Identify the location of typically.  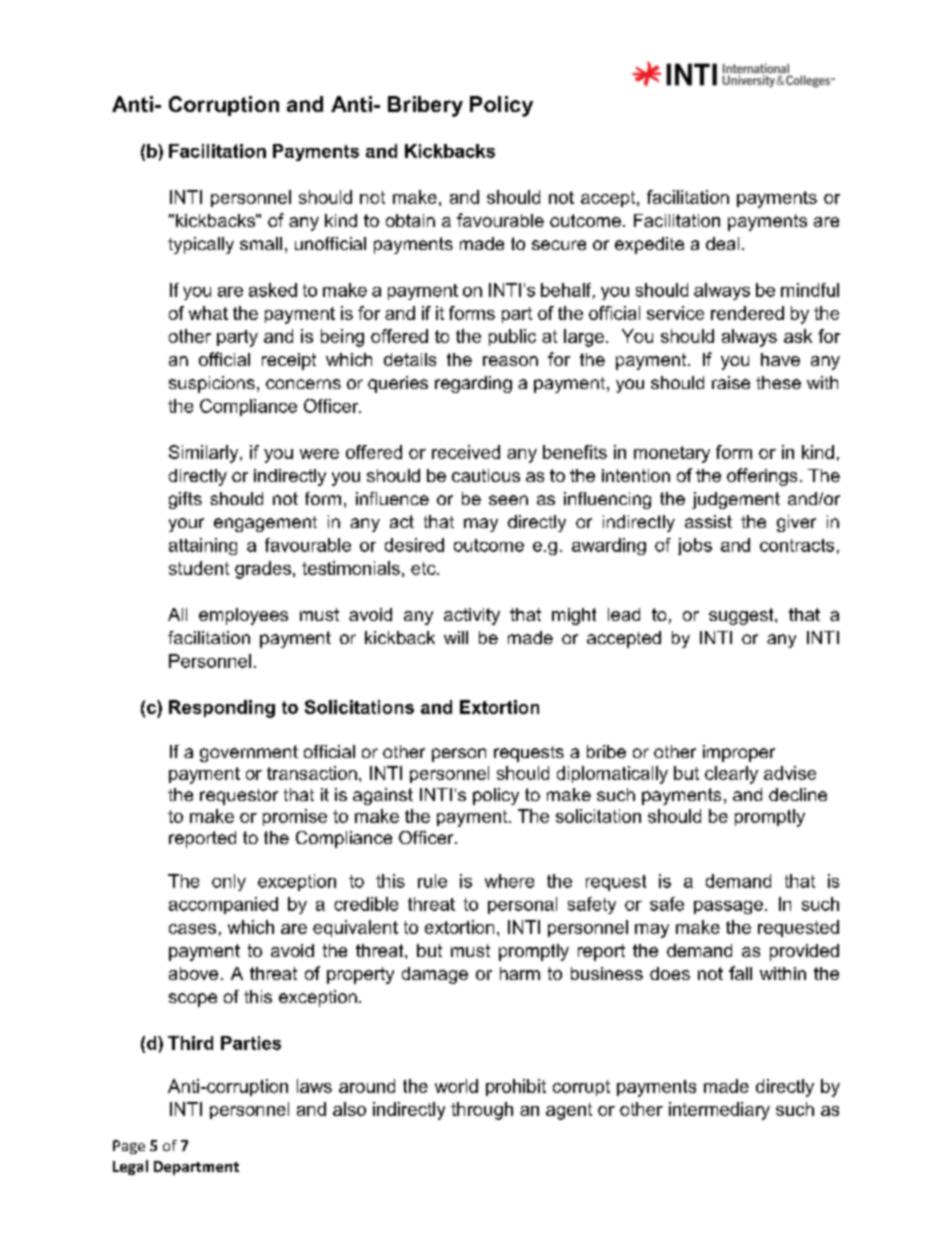
(201, 245).
